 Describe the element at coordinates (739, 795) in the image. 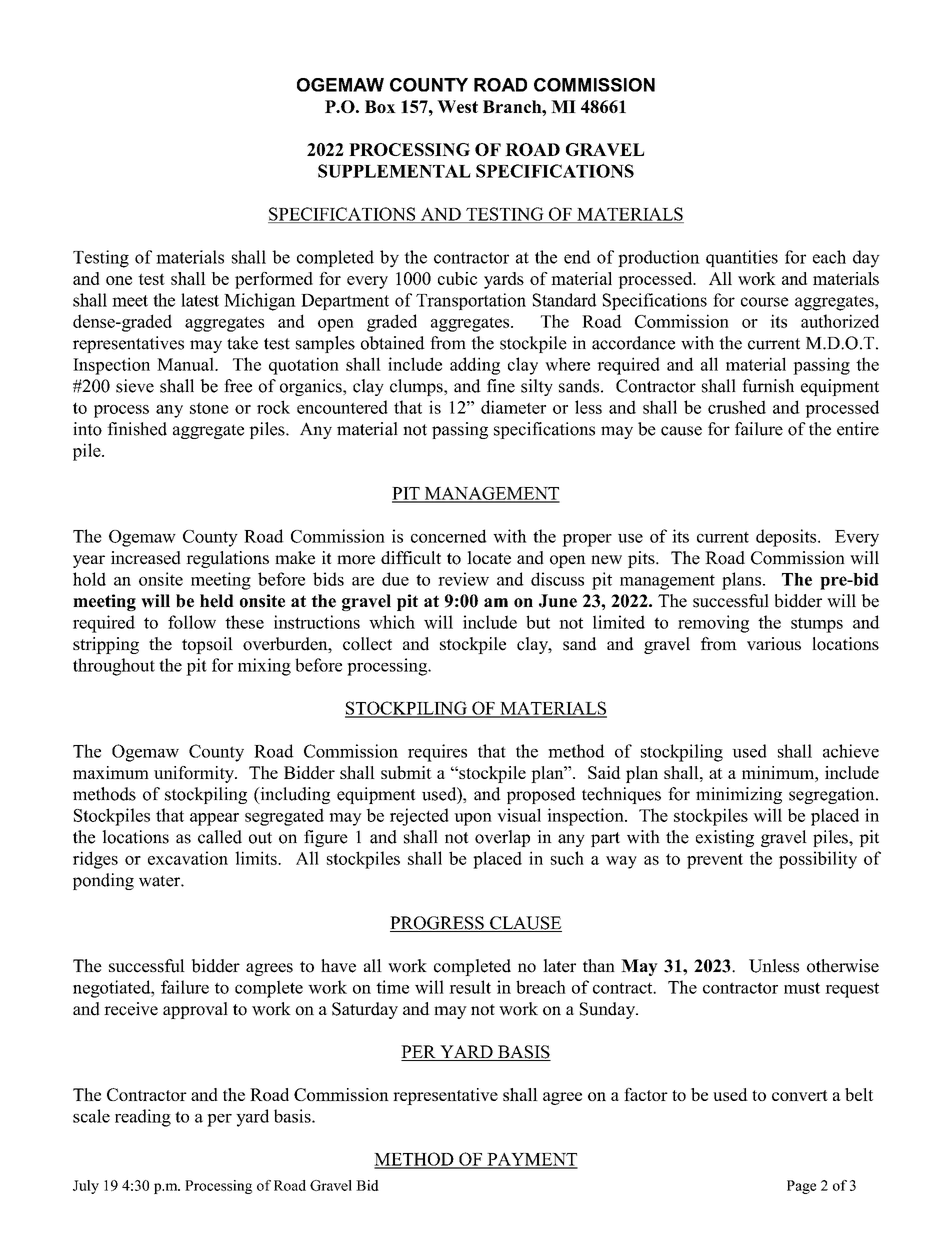

I see `minimizing` at that location.
